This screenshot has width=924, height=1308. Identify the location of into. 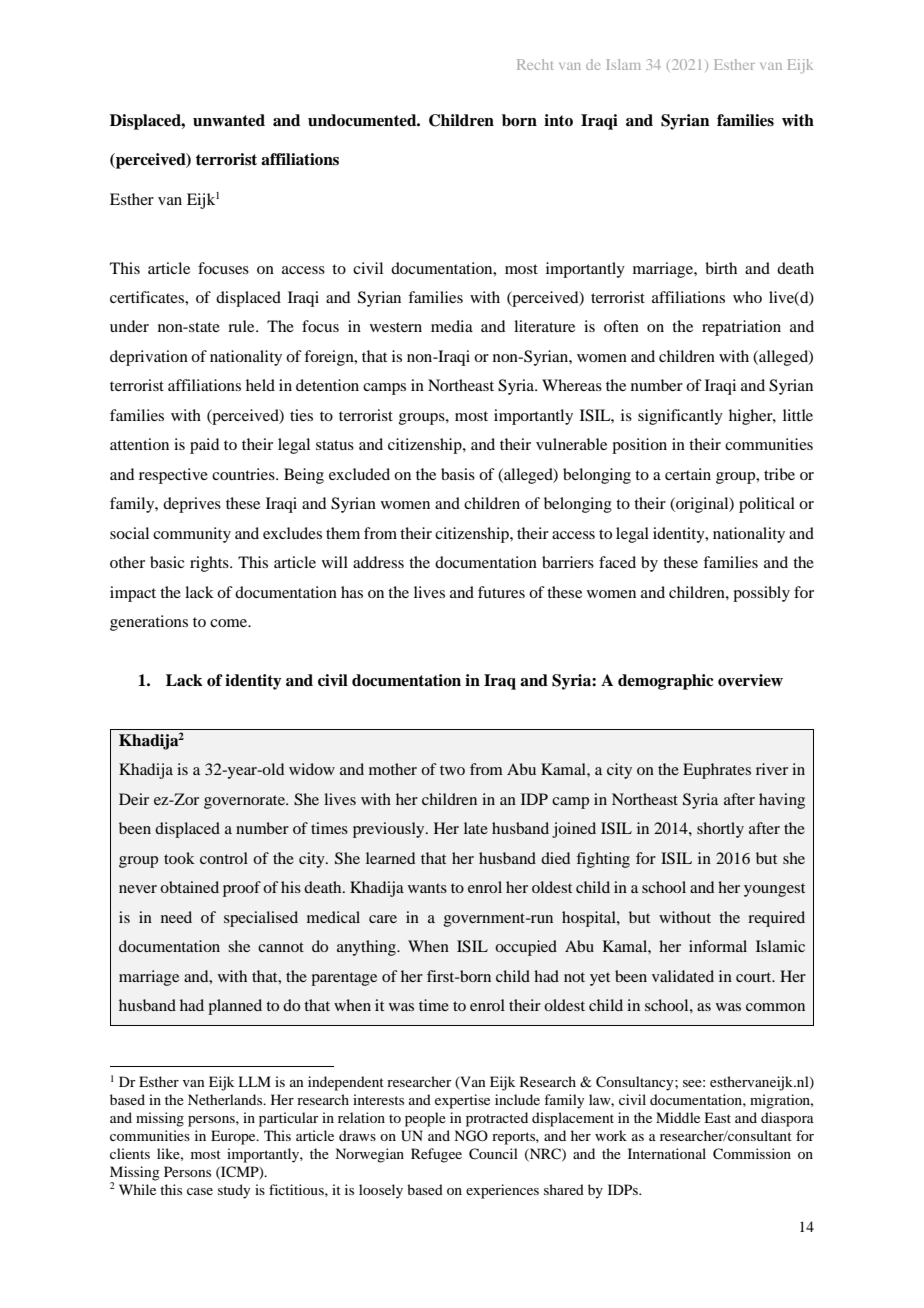
(558, 120).
